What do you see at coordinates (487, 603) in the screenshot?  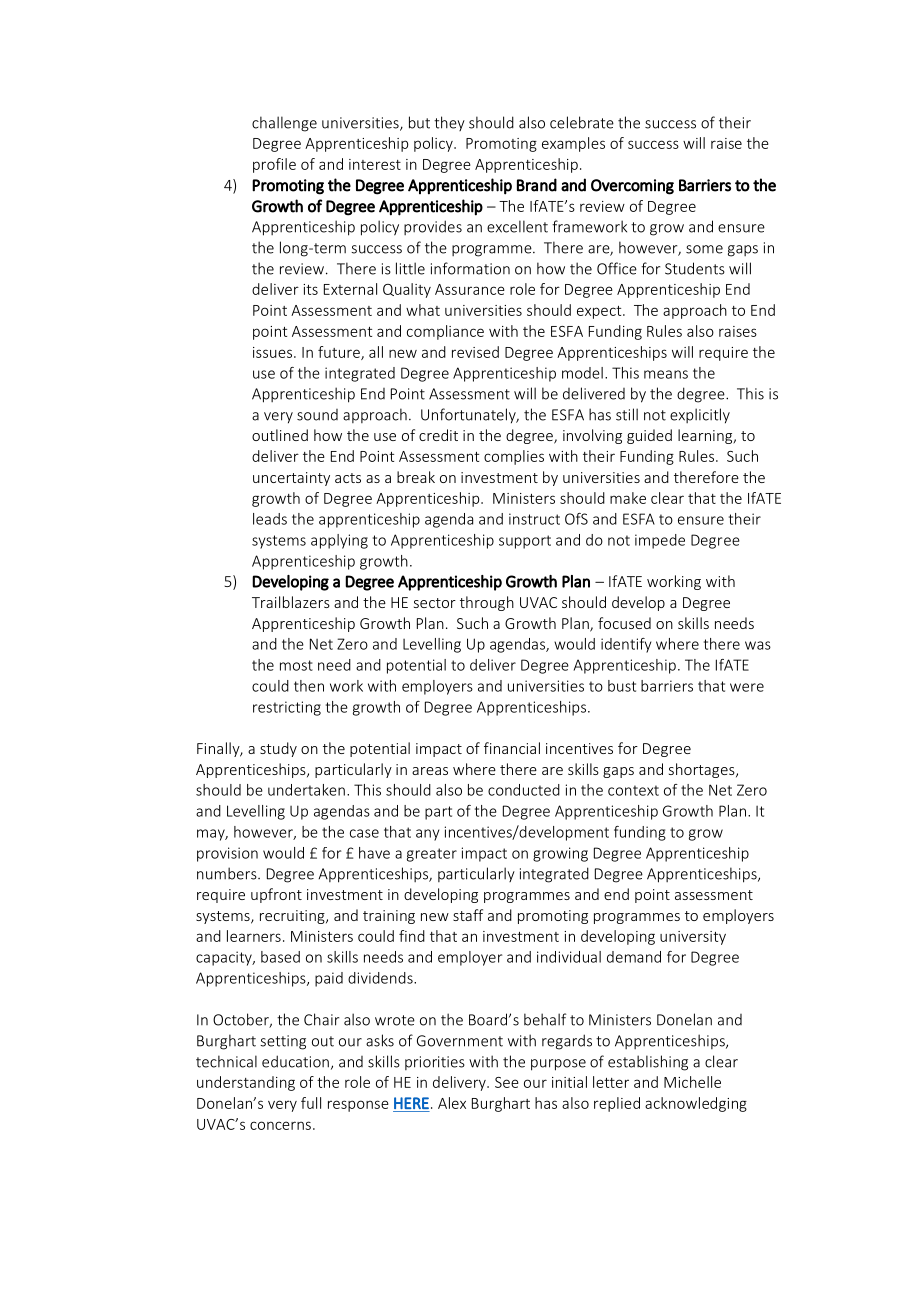 I see `through` at bounding box center [487, 603].
